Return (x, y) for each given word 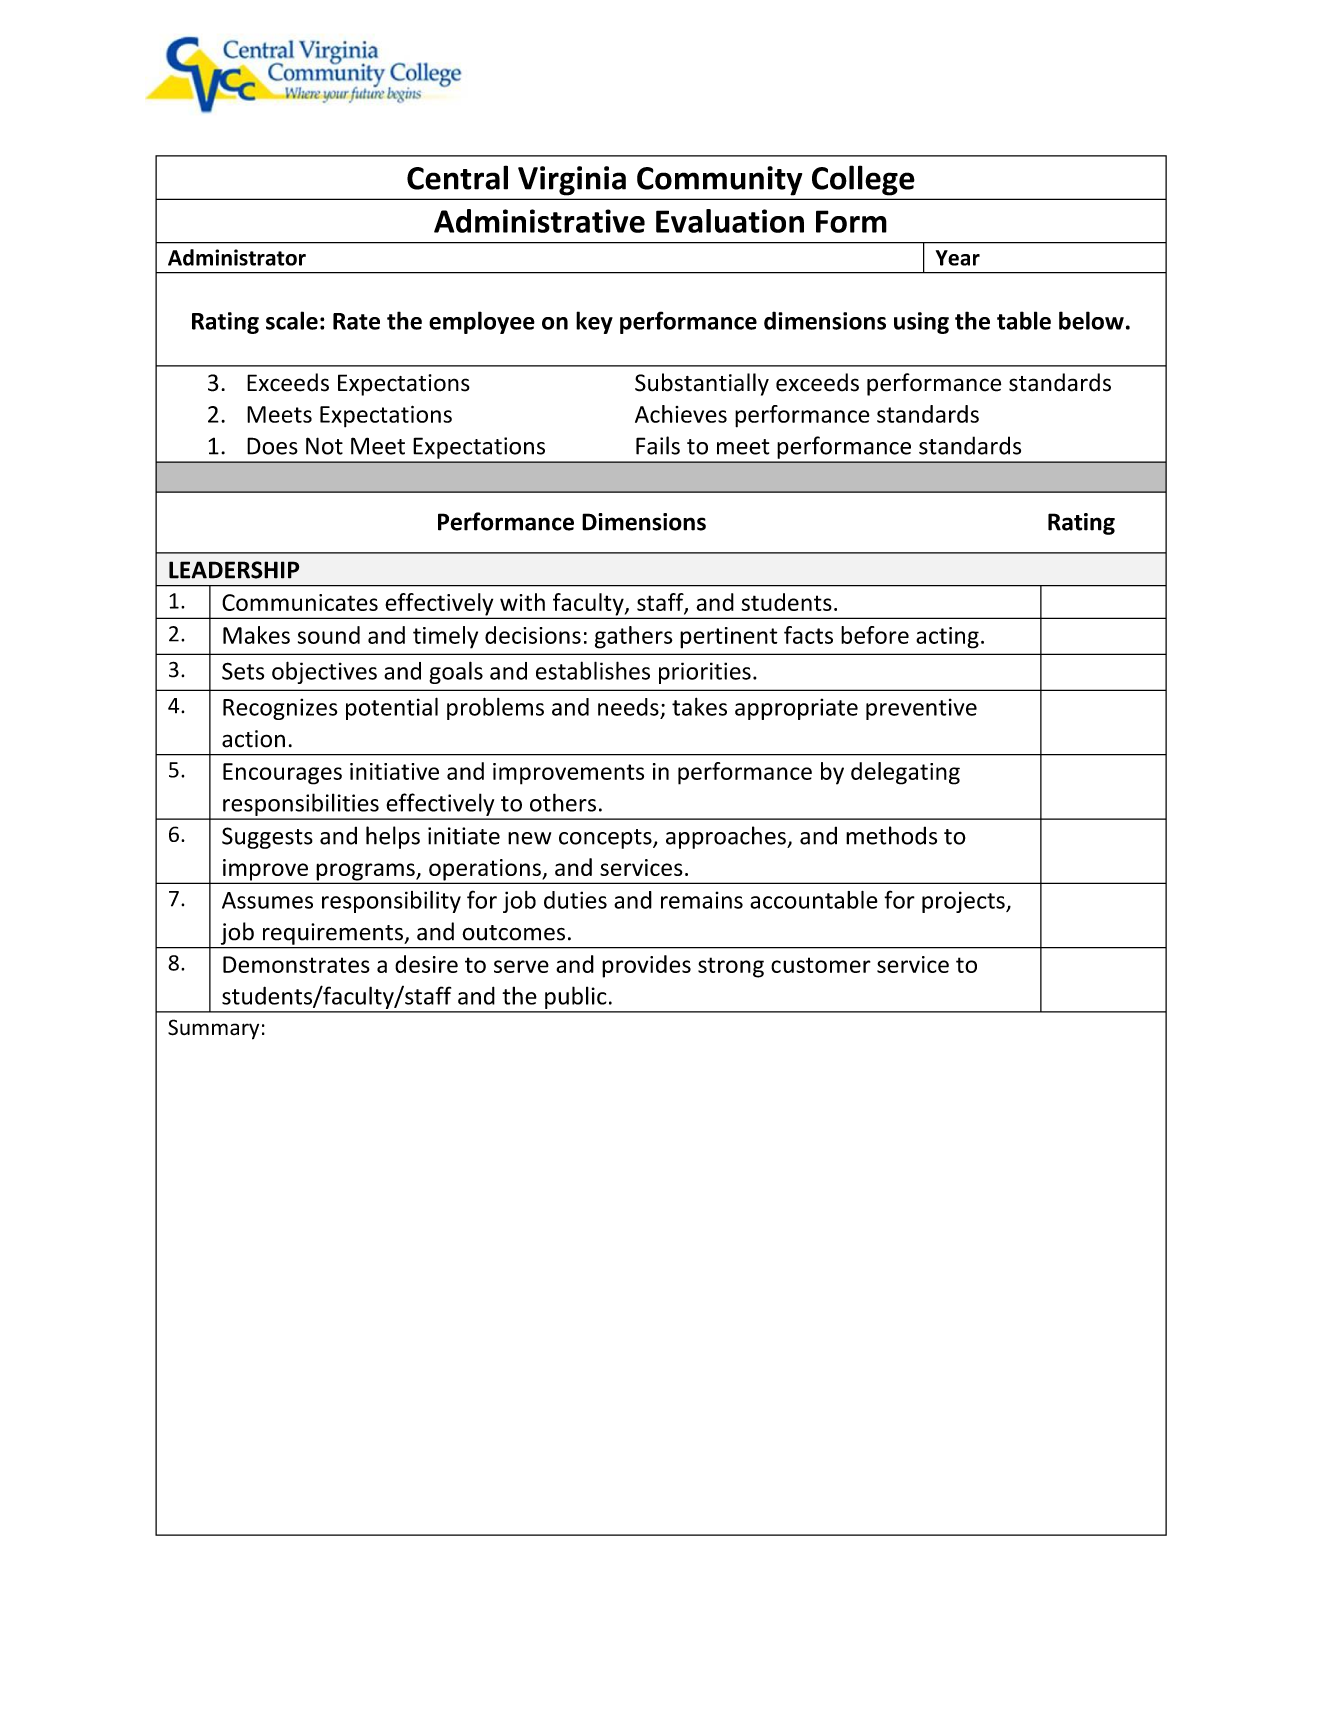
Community (719, 180)
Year (958, 258)
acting (947, 638)
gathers (634, 637)
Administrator (237, 257)
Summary (213, 1029)
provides (646, 966)
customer (821, 965)
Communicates (300, 602)
